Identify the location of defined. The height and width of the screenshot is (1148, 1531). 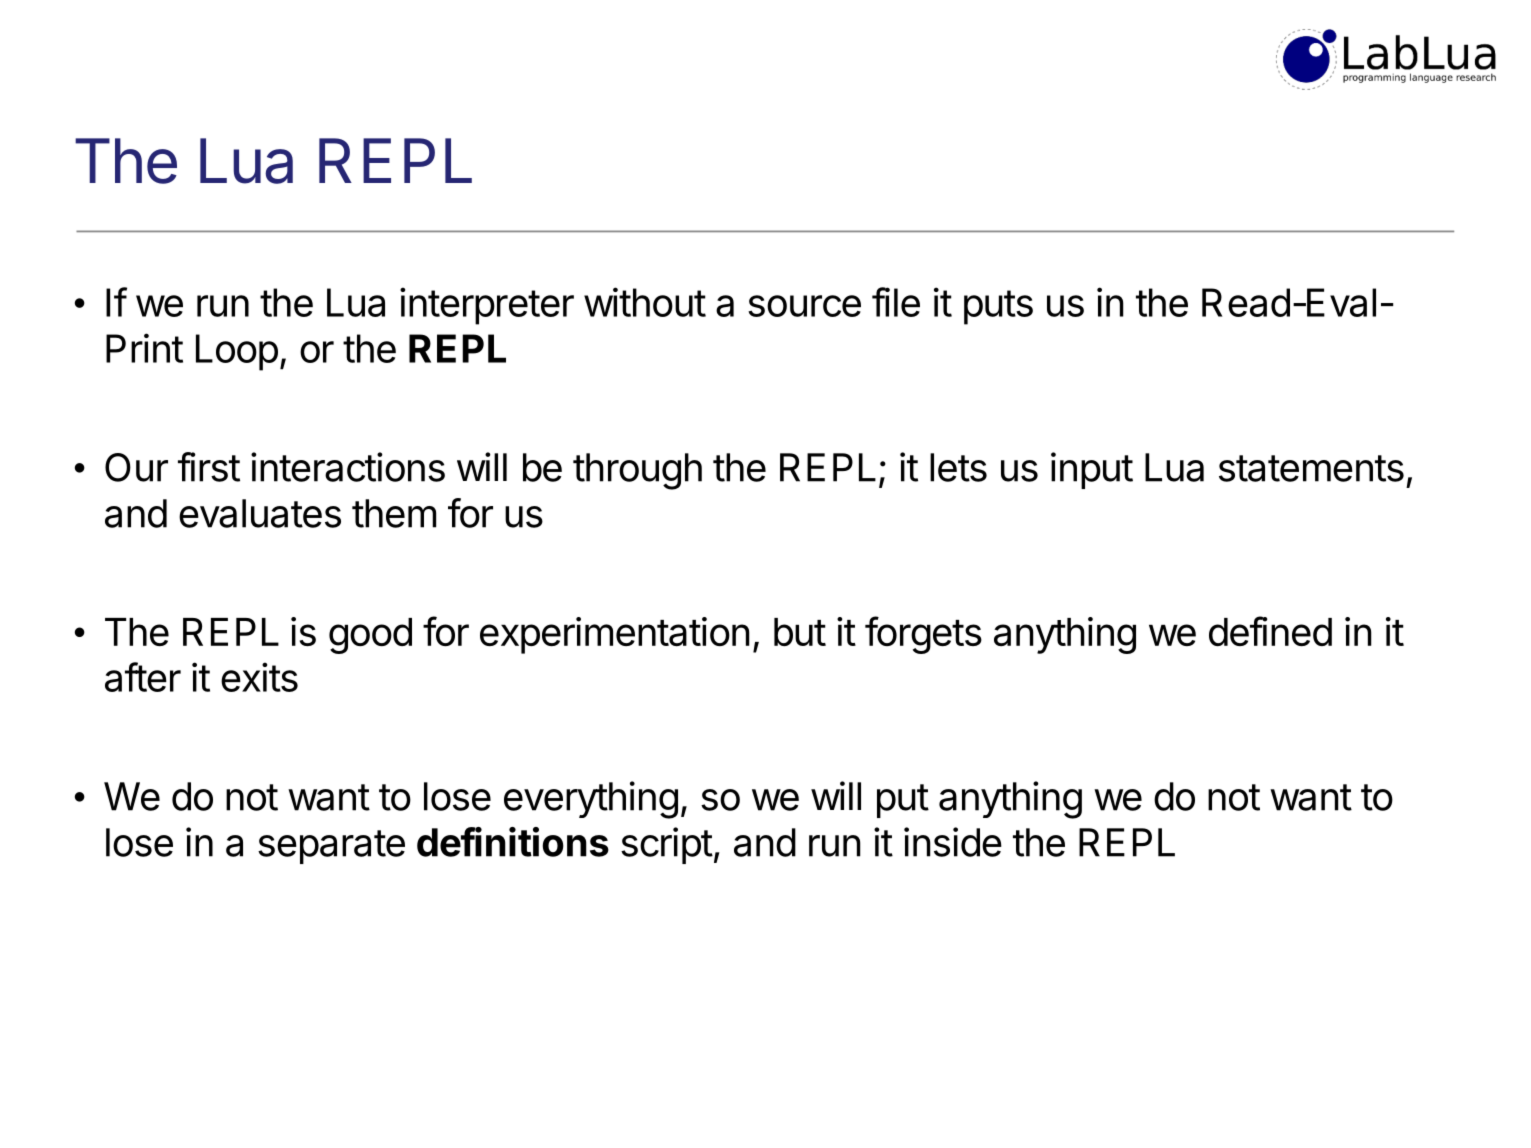
(1270, 631).
